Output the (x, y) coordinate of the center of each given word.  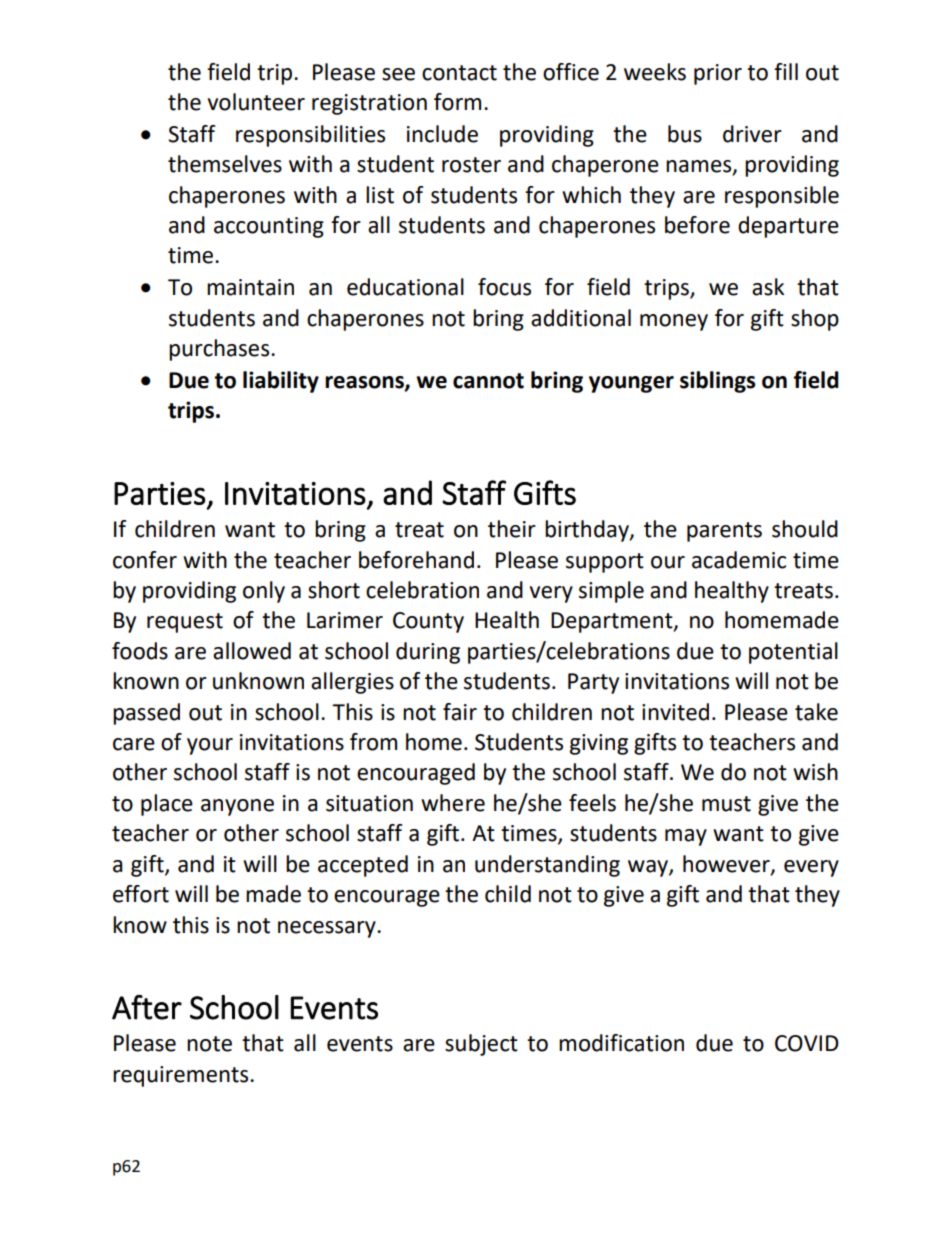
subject (481, 1045)
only (264, 592)
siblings (718, 382)
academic (739, 560)
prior (718, 74)
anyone (237, 807)
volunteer (256, 102)
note (209, 1044)
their (512, 529)
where (453, 803)
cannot (488, 381)
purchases (220, 350)
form (457, 102)
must (726, 804)
